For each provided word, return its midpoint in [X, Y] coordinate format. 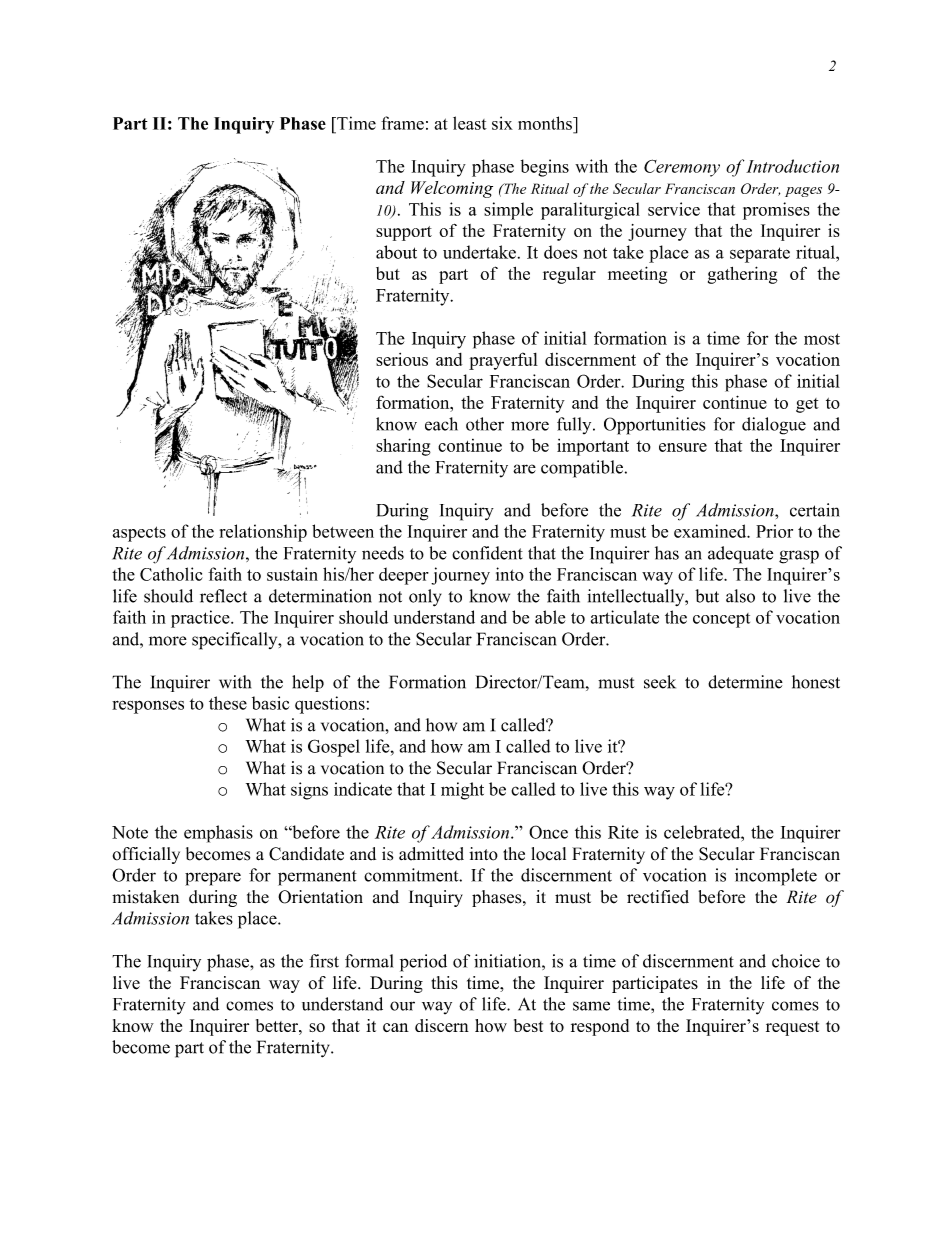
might [462, 791]
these [228, 703]
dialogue [774, 426]
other [485, 424]
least [470, 123]
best [528, 1025]
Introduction [792, 166]
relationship [263, 533]
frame [402, 123]
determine [745, 682]
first [324, 961]
